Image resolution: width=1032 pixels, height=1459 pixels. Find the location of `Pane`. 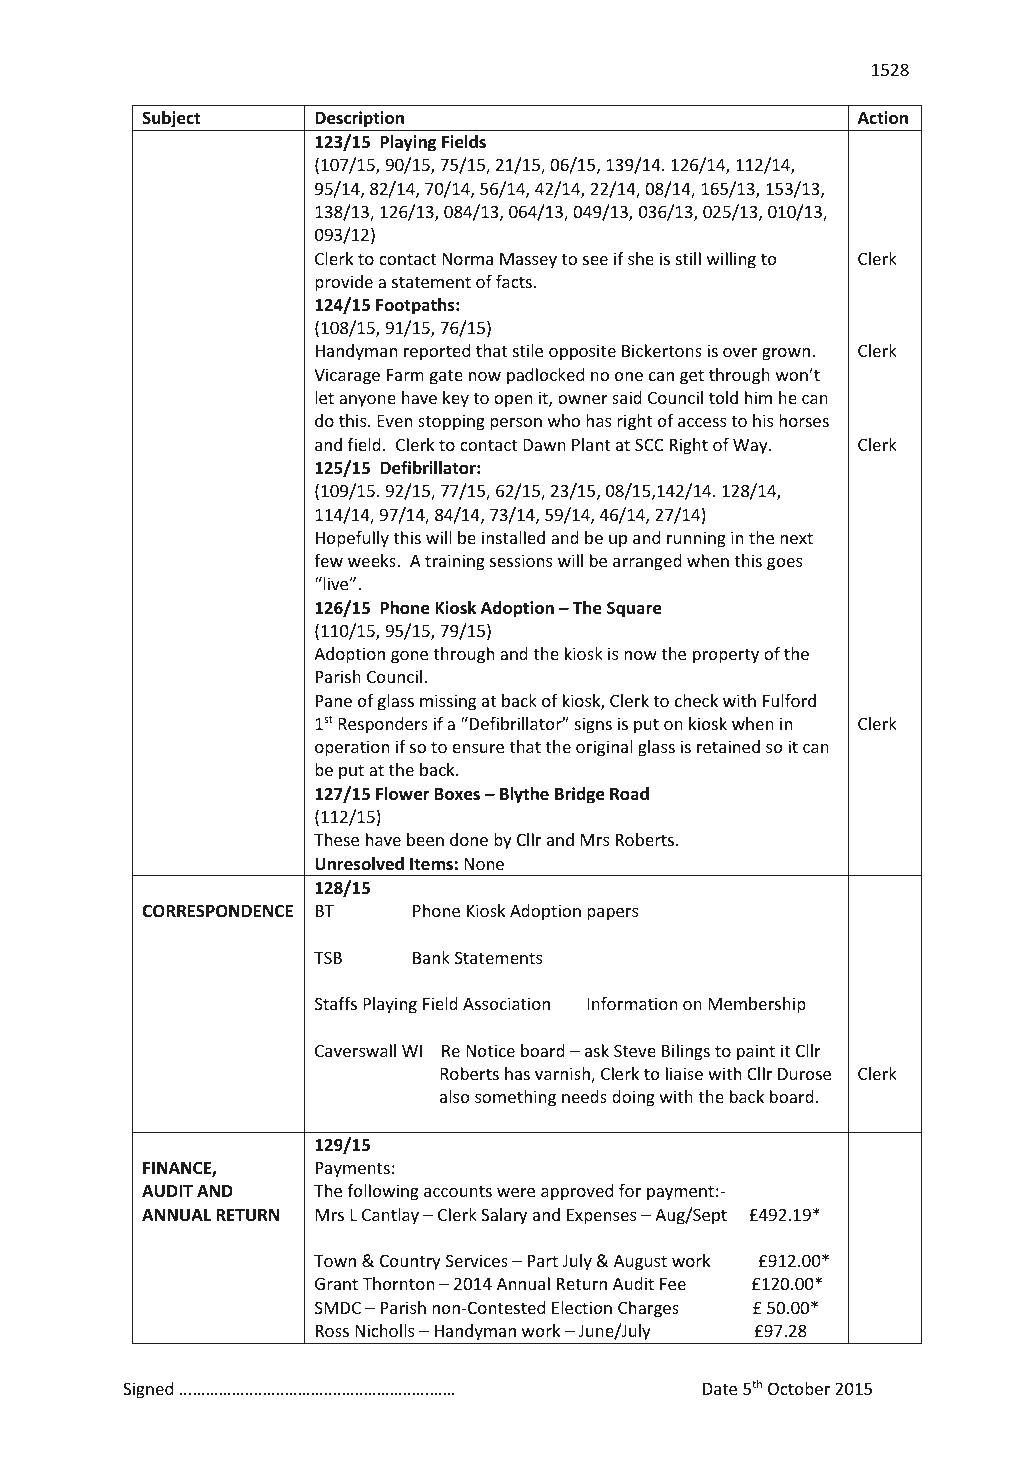

Pane is located at coordinates (334, 701).
